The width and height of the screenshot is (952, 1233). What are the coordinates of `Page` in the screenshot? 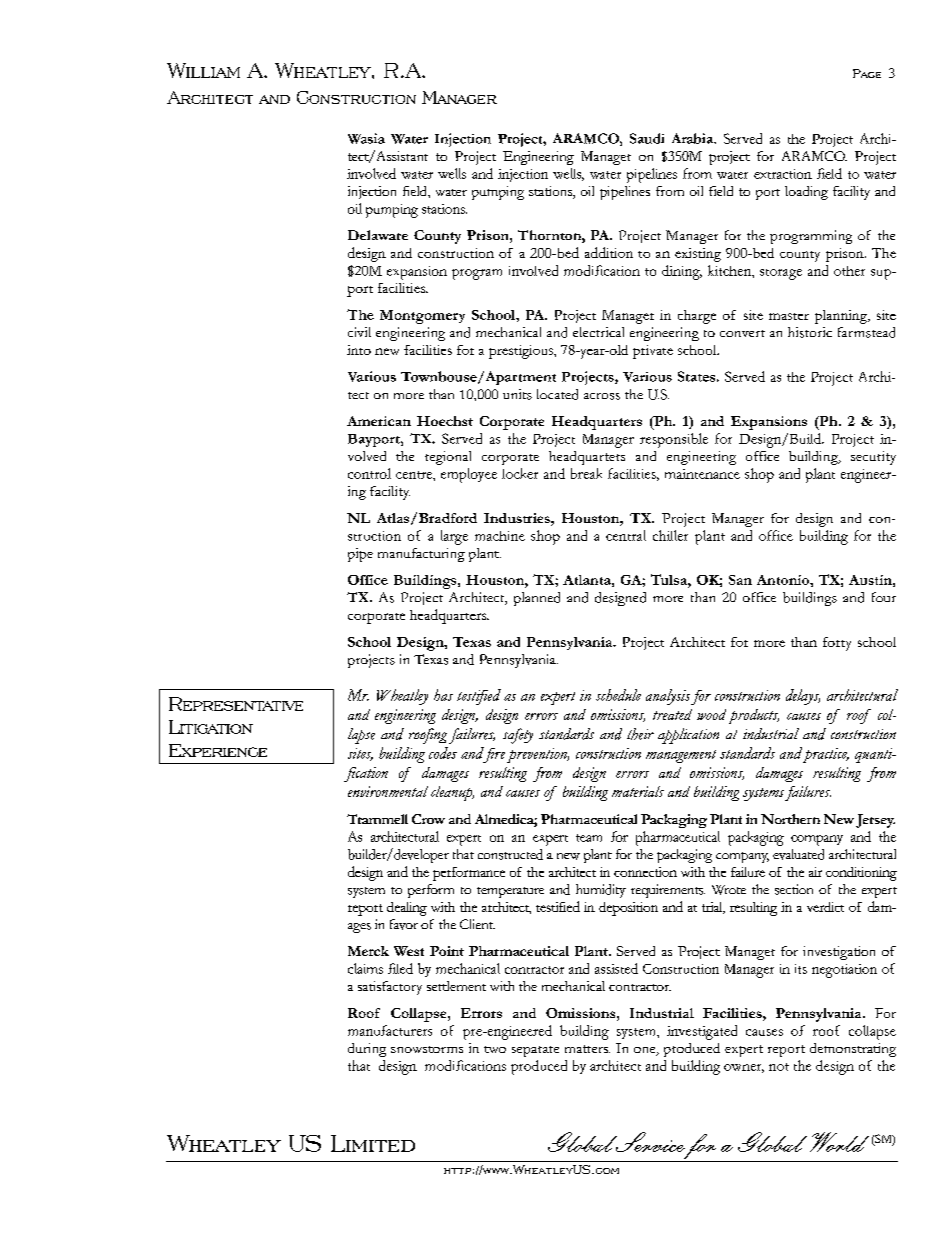 It's located at (867, 73).
